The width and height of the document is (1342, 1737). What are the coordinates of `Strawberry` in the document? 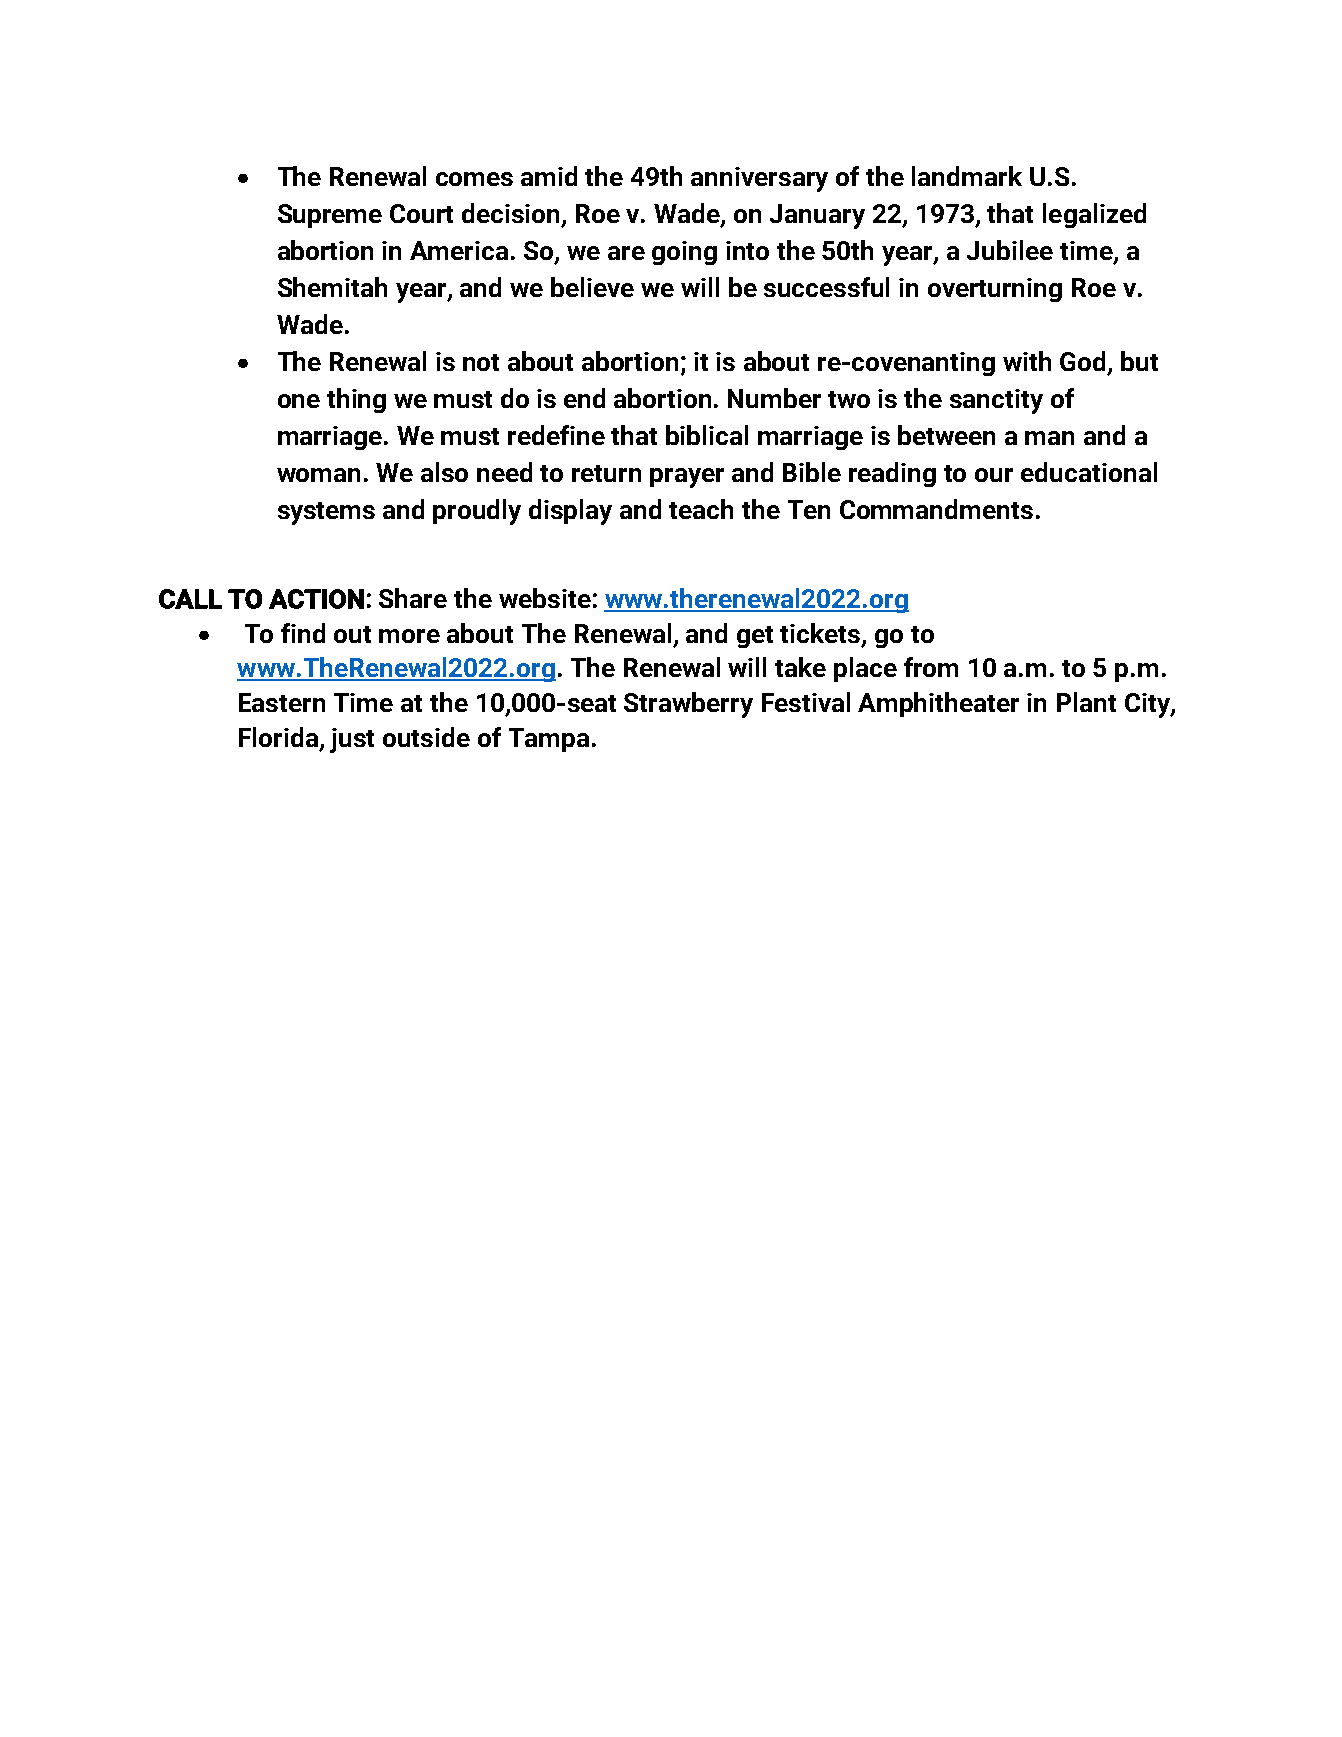 It's located at (688, 705).
